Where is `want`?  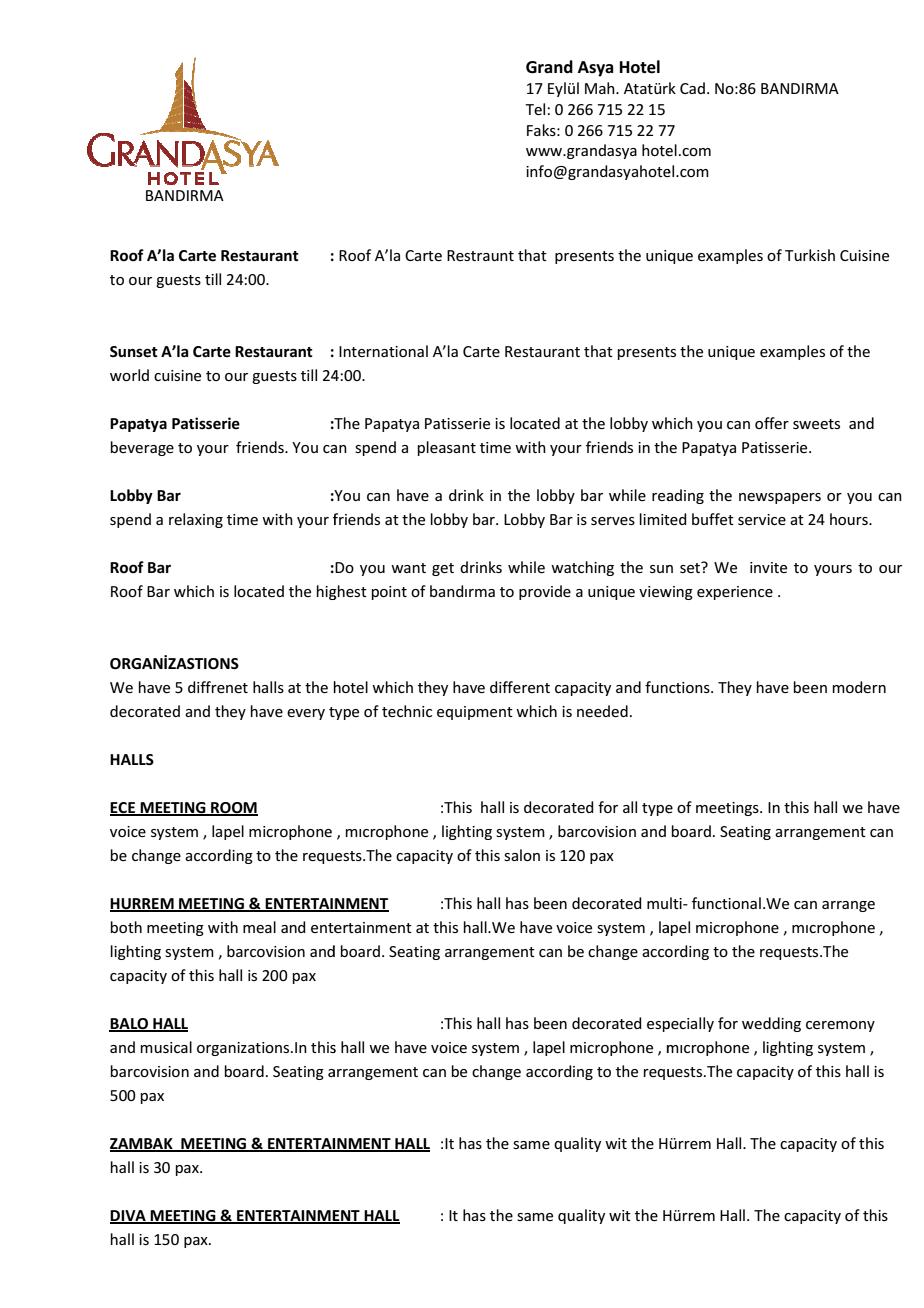
want is located at coordinates (408, 568).
